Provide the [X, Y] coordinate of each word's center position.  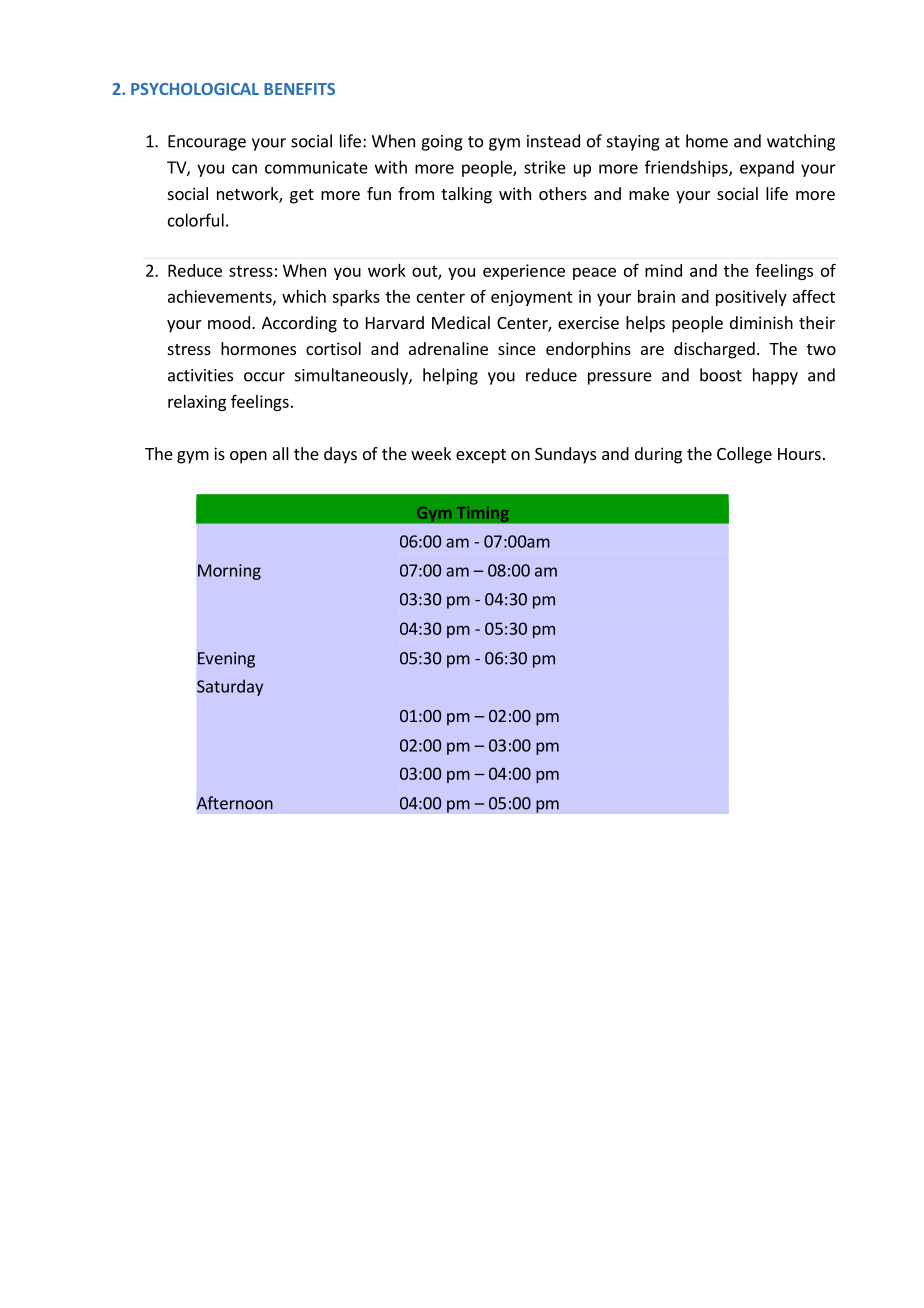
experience [524, 272]
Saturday [230, 687]
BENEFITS [299, 89]
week [431, 453]
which [304, 296]
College [744, 455]
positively [751, 298]
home [707, 141]
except [481, 456]
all [281, 453]
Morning [229, 572]
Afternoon [235, 803]
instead [553, 141]
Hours [799, 454]
